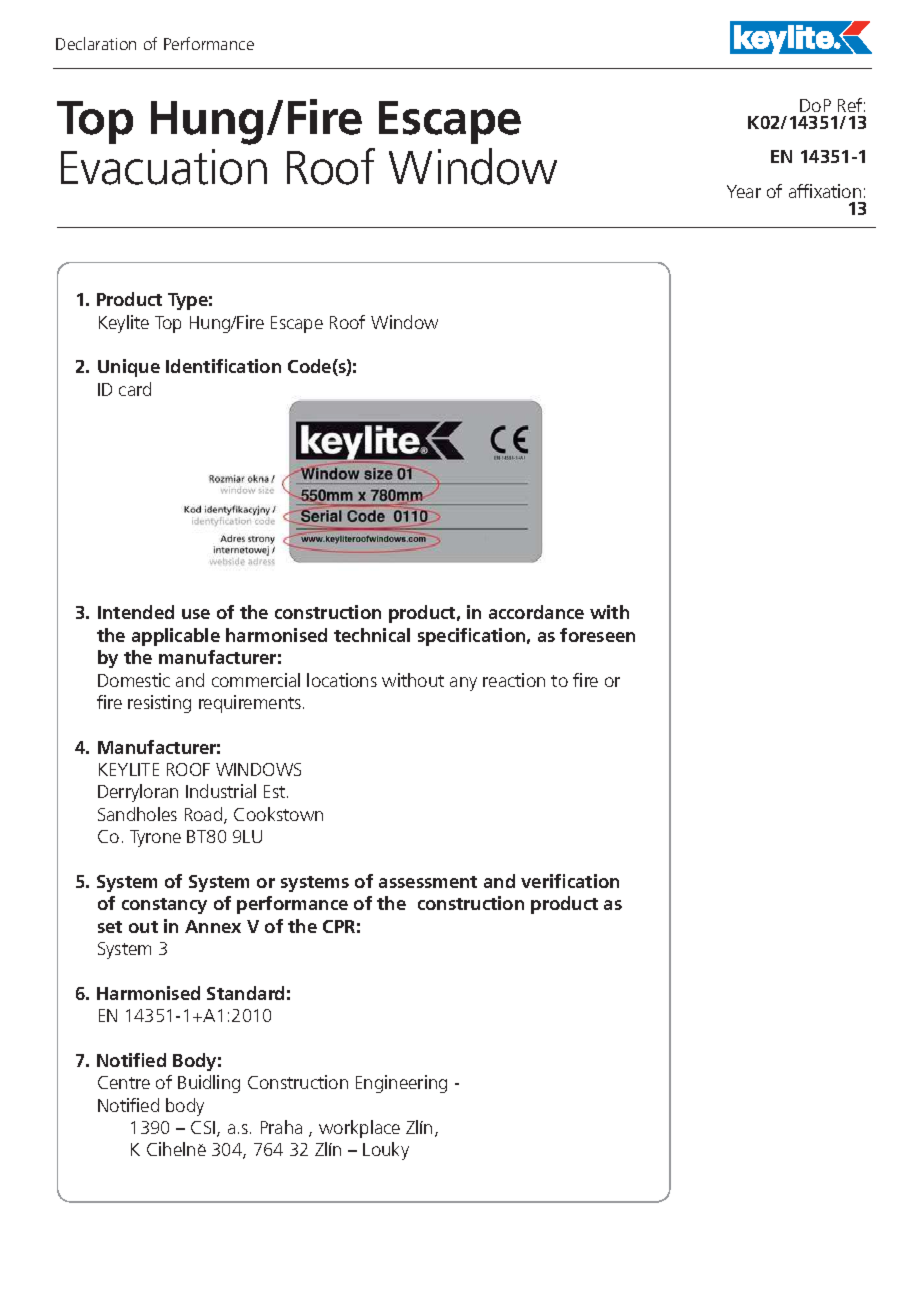  I want to click on accordance, so click(536, 612).
